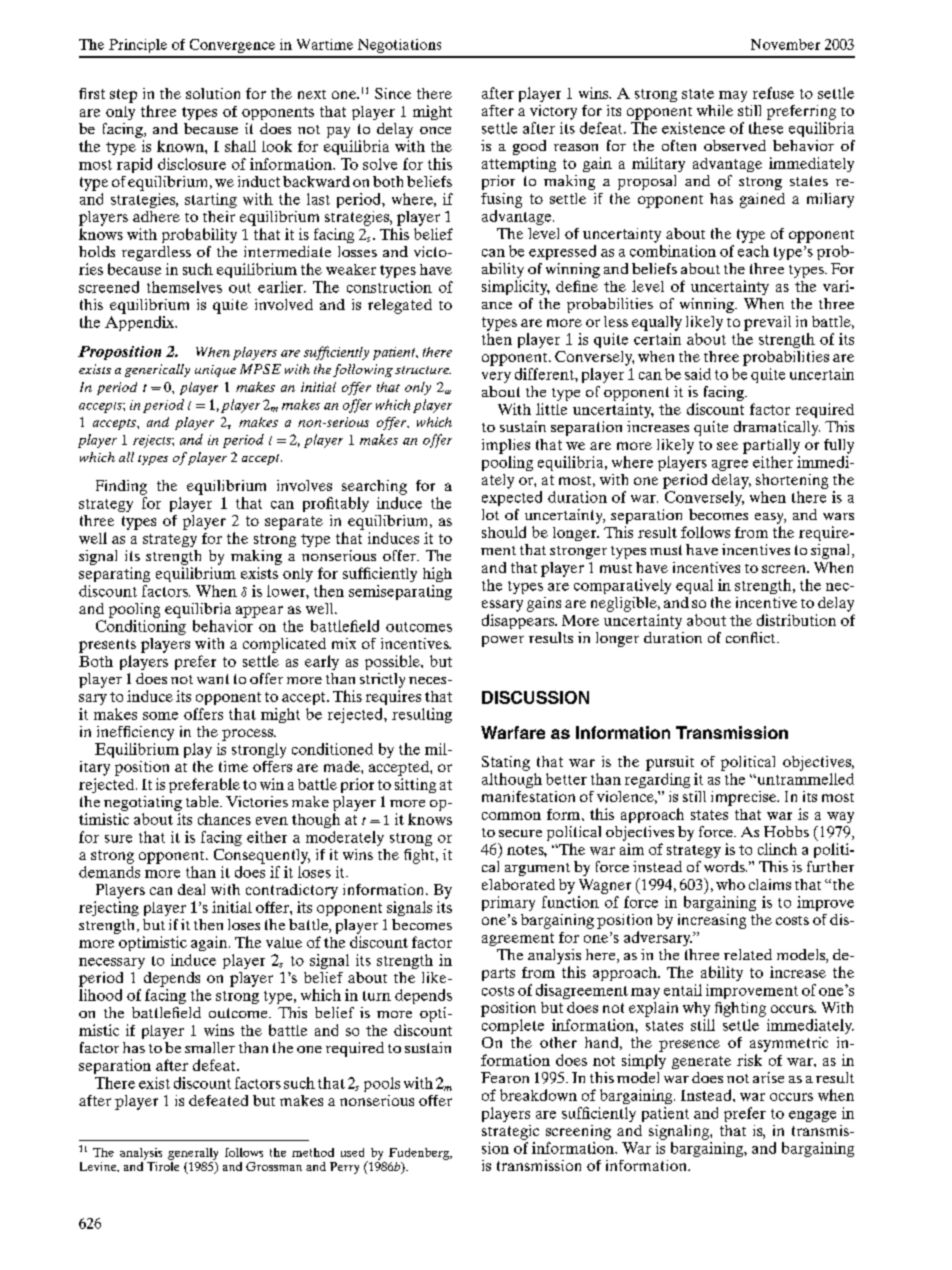 This screenshot has height=1270, width=952. I want to click on words, so click(725, 866).
